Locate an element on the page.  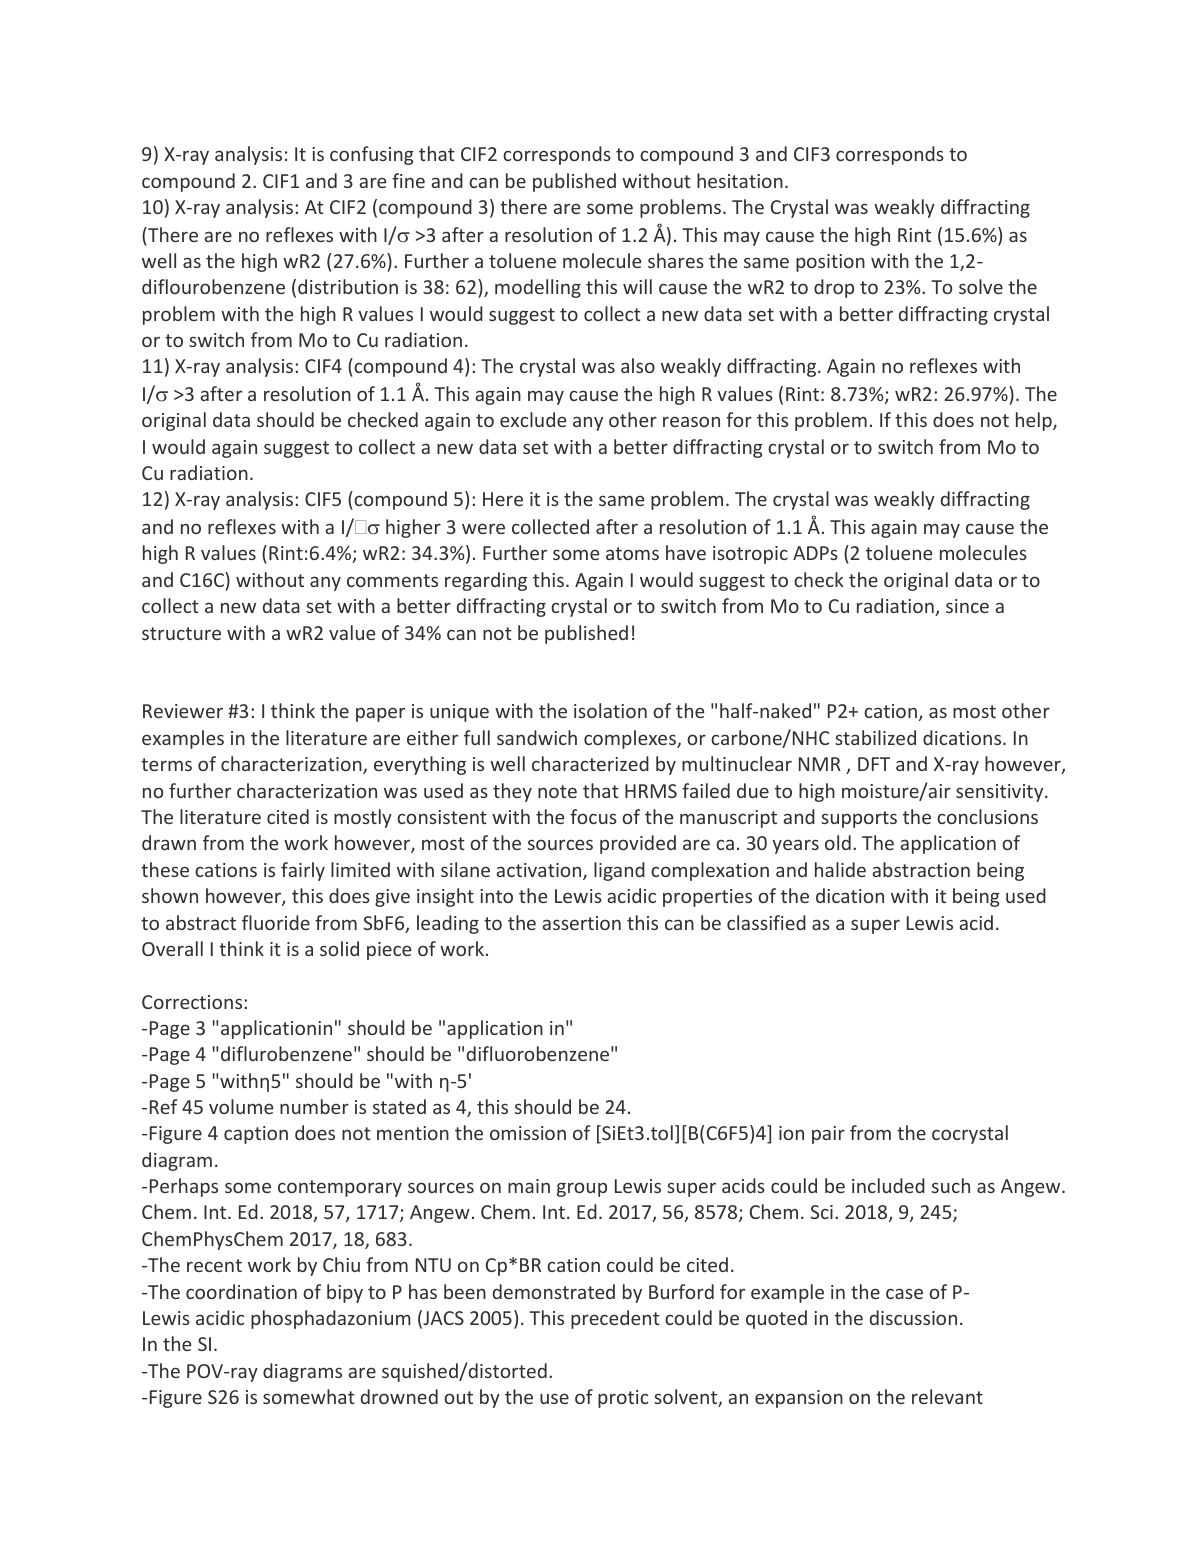
precedent is located at coordinates (615, 1319).
